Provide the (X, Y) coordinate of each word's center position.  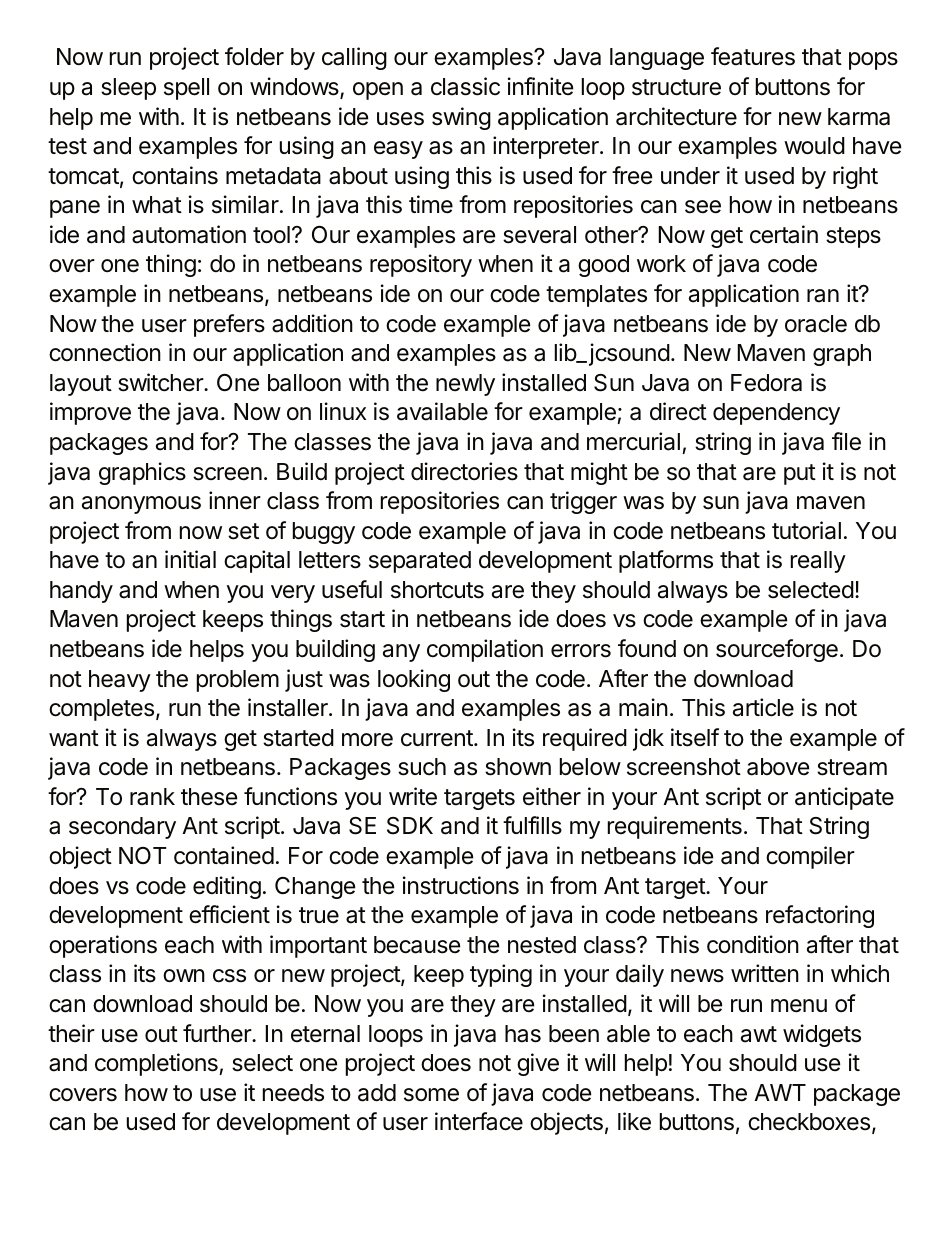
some (431, 1095)
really (818, 562)
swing (461, 118)
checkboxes (809, 1122)
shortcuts (437, 590)
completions (157, 1064)
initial (190, 559)
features (753, 56)
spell (186, 89)
